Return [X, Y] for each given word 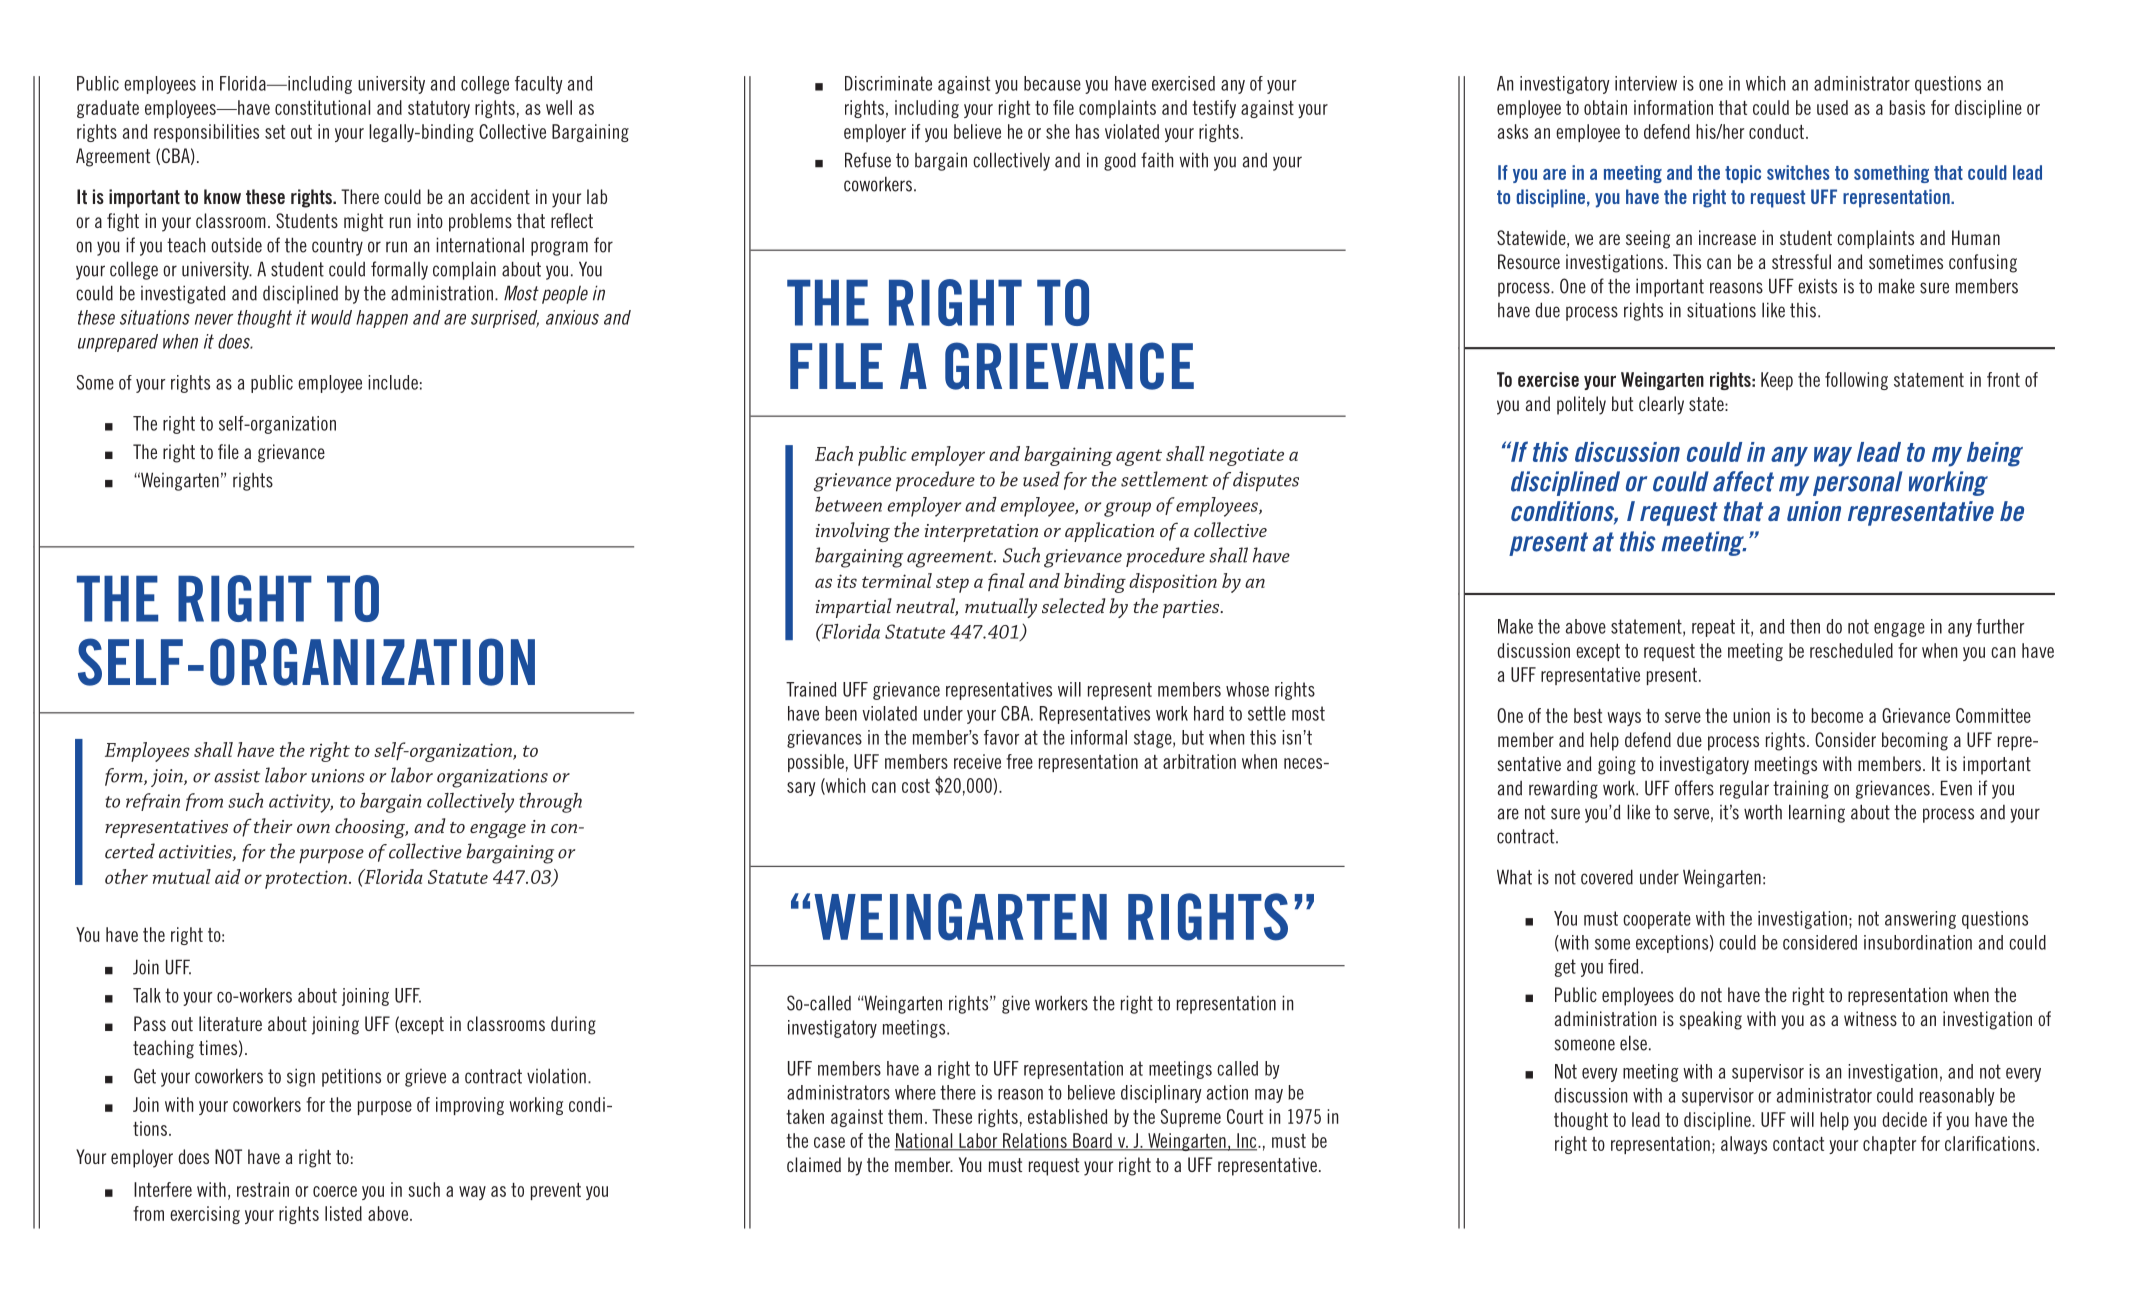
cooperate [1657, 920]
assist [237, 776]
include [393, 382]
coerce [335, 1191]
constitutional [322, 107]
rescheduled [1851, 650]
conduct [1776, 131]
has [1087, 131]
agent [1139, 457]
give [1016, 1004]
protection [306, 879]
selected [1074, 605]
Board [1092, 1141]
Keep [1777, 381]
